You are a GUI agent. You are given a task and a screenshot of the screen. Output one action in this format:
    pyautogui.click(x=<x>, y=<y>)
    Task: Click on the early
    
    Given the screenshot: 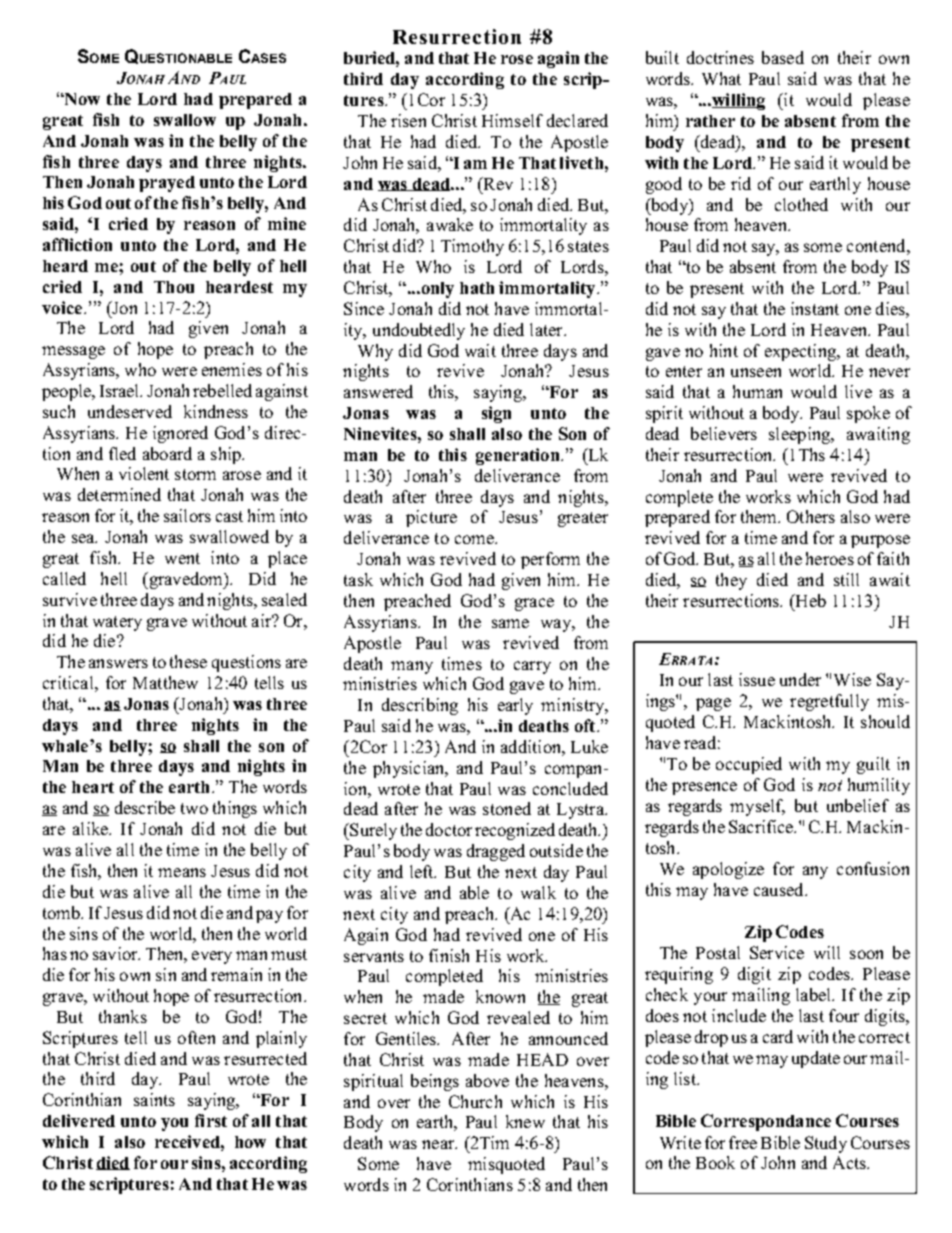 What is the action you would take?
    pyautogui.click(x=515, y=706)
